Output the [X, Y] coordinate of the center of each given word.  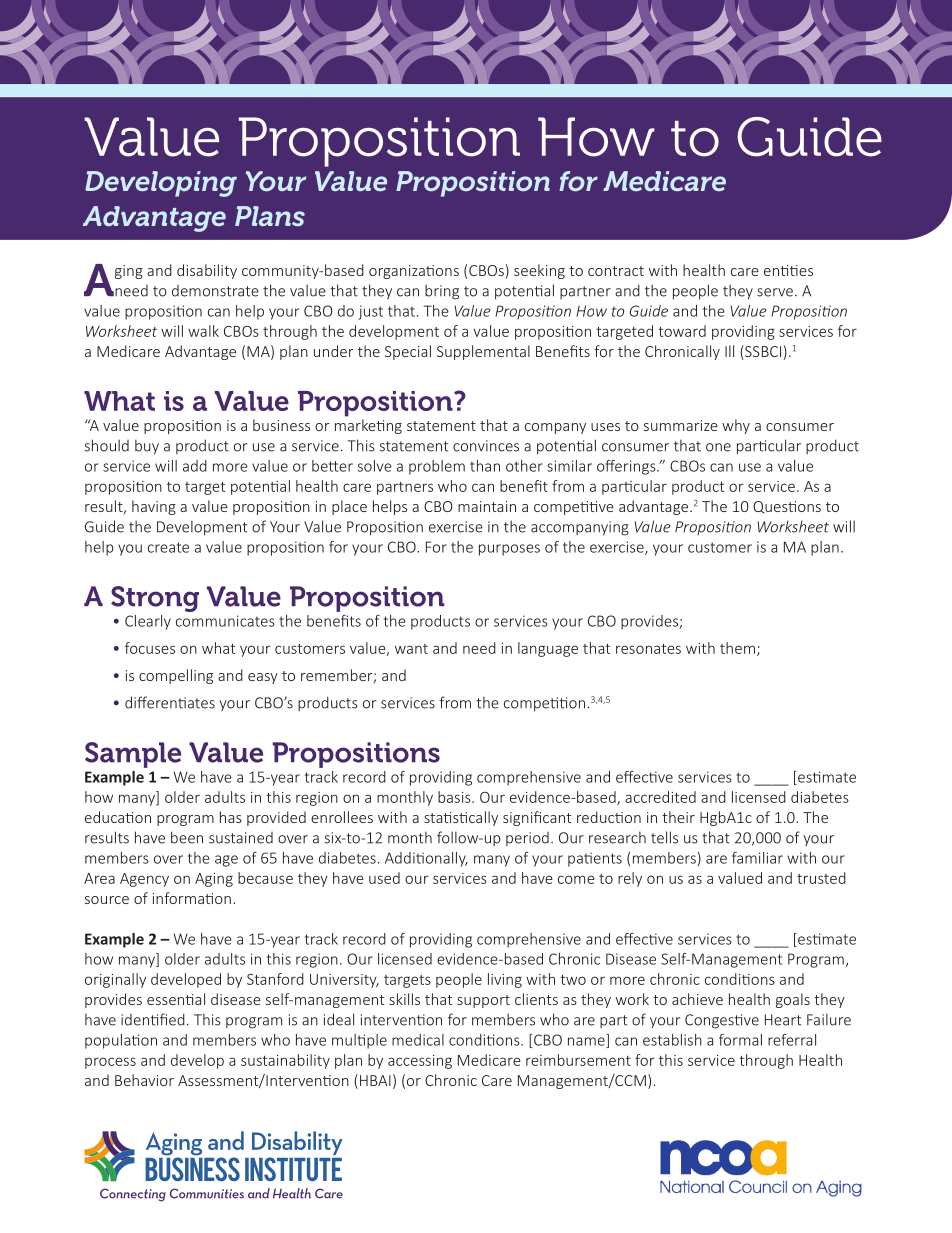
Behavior [144, 1080]
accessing [420, 1062]
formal [740, 1040]
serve [775, 292]
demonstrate [215, 291]
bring [442, 292]
